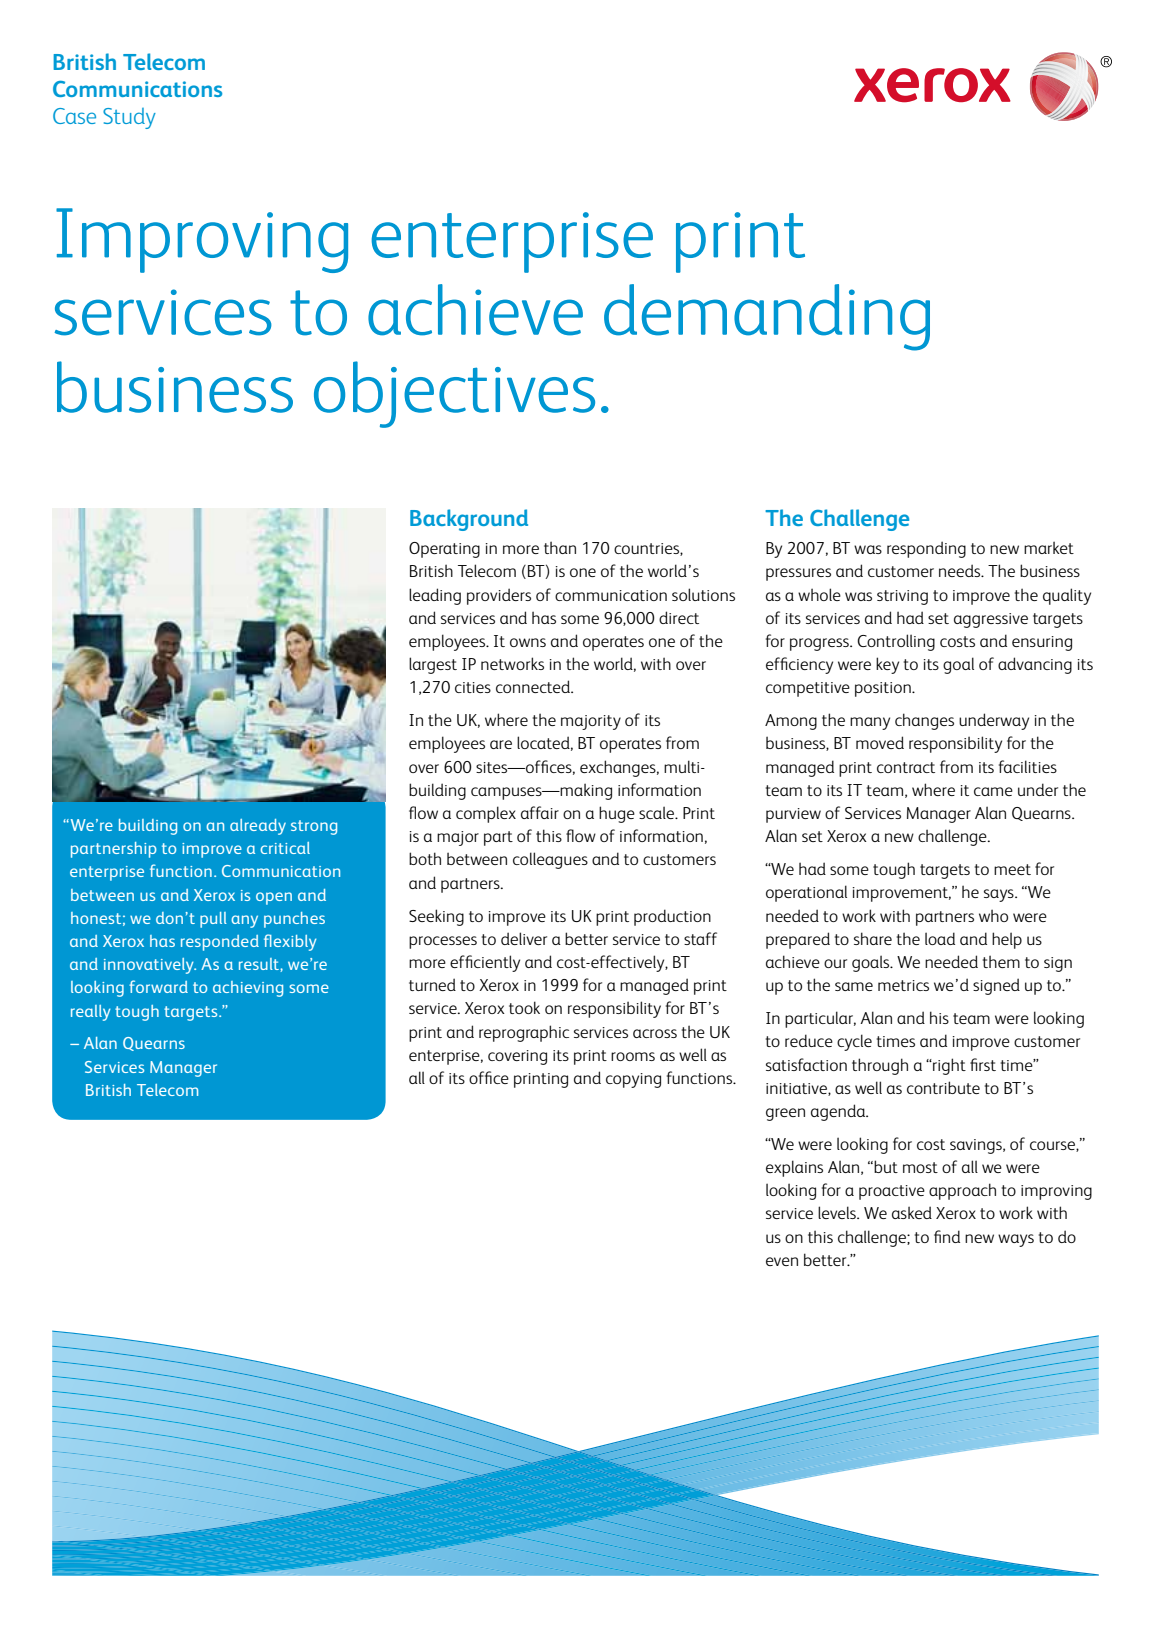  Describe the element at coordinates (524, 938) in the screenshot. I see `deliver` at that location.
